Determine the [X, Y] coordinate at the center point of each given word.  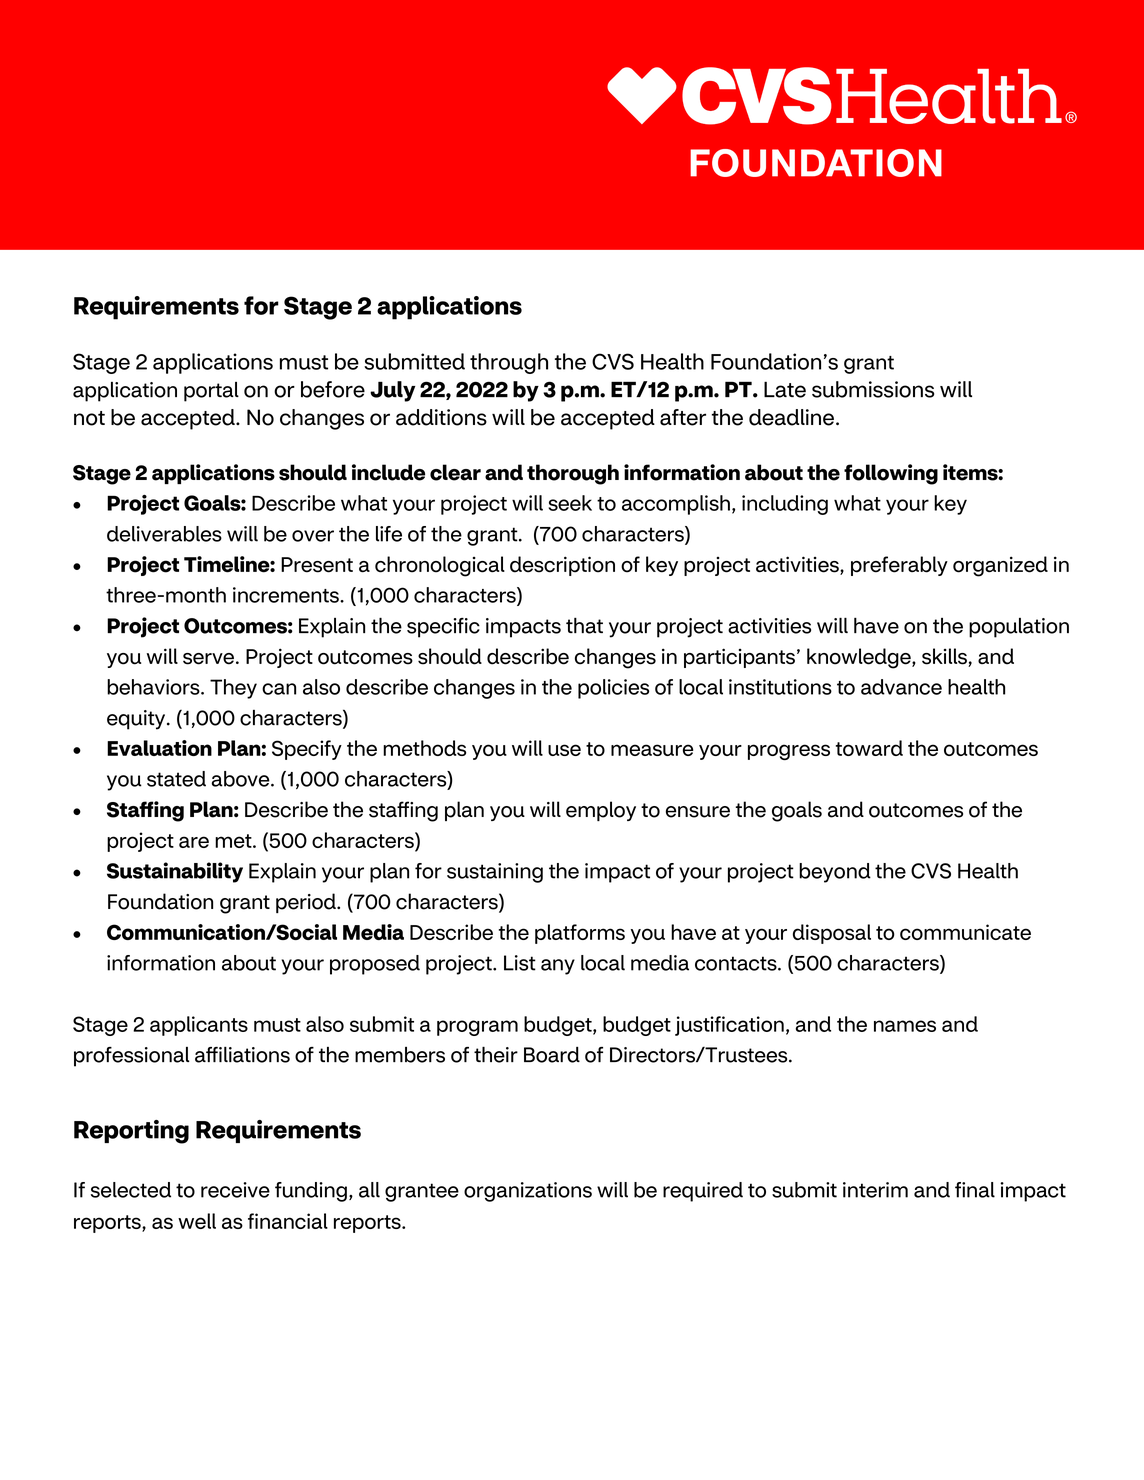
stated [176, 779]
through [509, 363]
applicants [199, 1026]
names [905, 1026]
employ [601, 811]
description [562, 566]
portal [211, 392]
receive [235, 1190]
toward [869, 748]
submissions [873, 389]
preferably [899, 566]
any [558, 967]
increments [287, 595]
